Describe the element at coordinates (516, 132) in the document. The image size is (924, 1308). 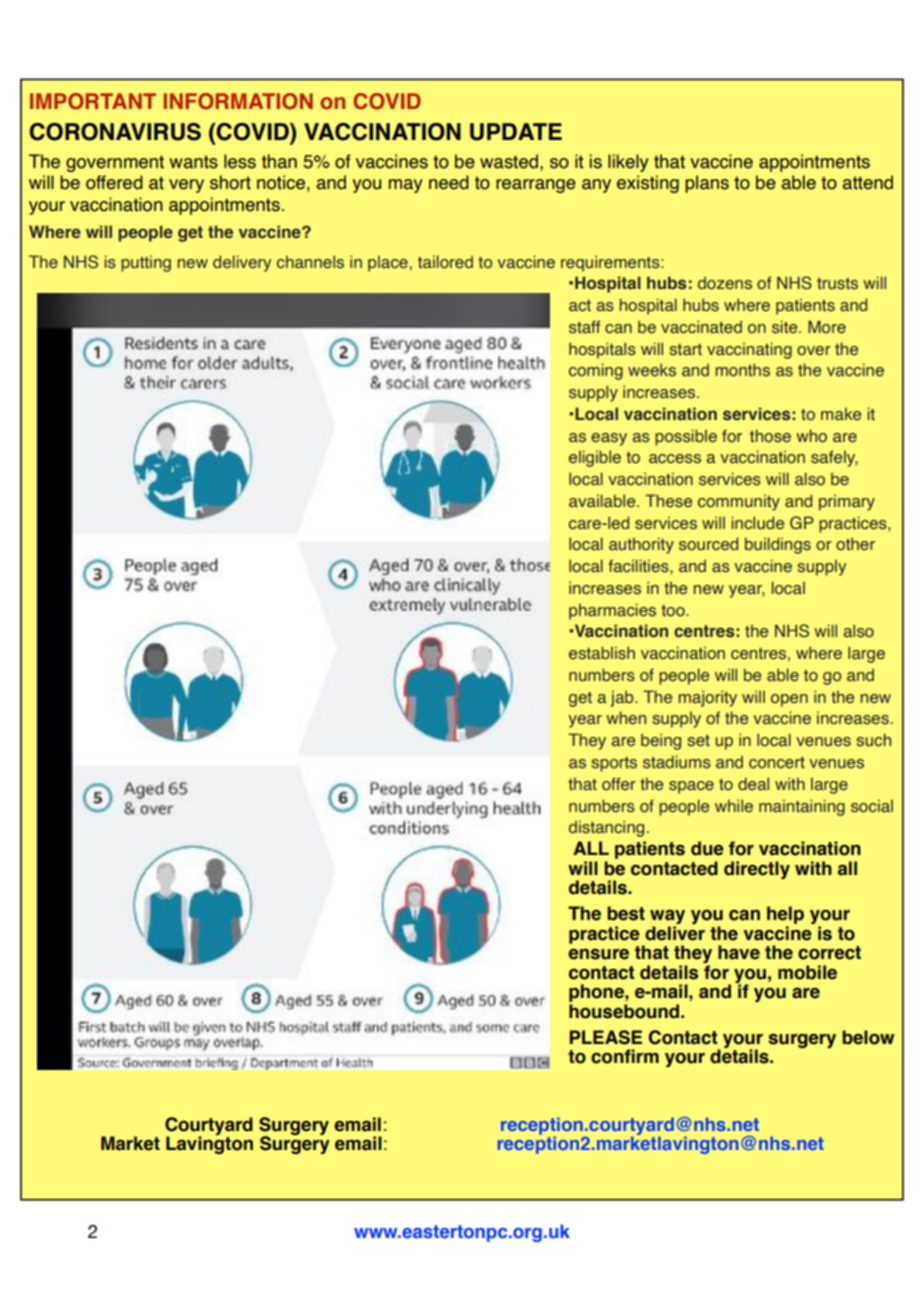
I see `UPDATE` at that location.
